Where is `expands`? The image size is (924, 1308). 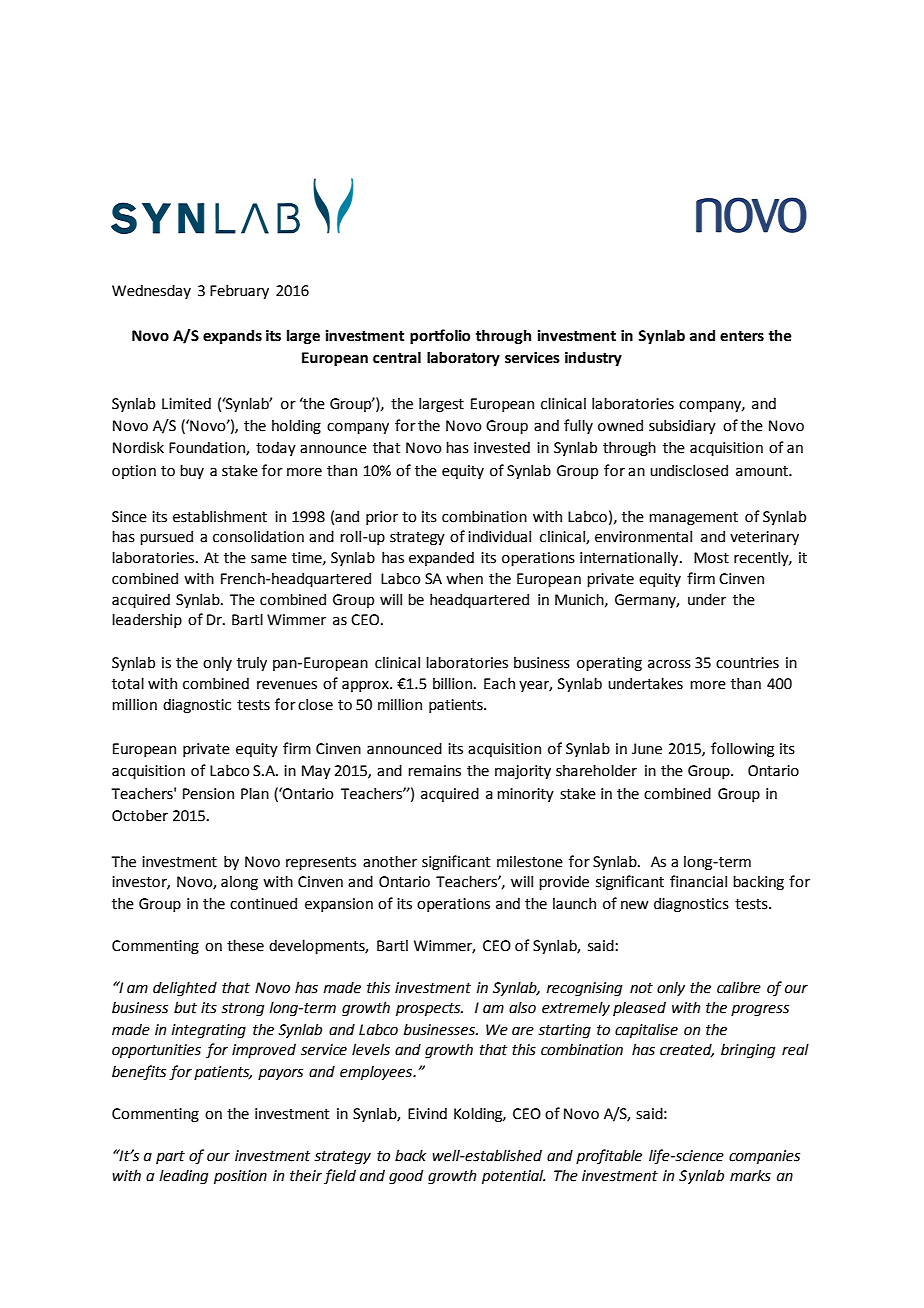 expands is located at coordinates (232, 336).
